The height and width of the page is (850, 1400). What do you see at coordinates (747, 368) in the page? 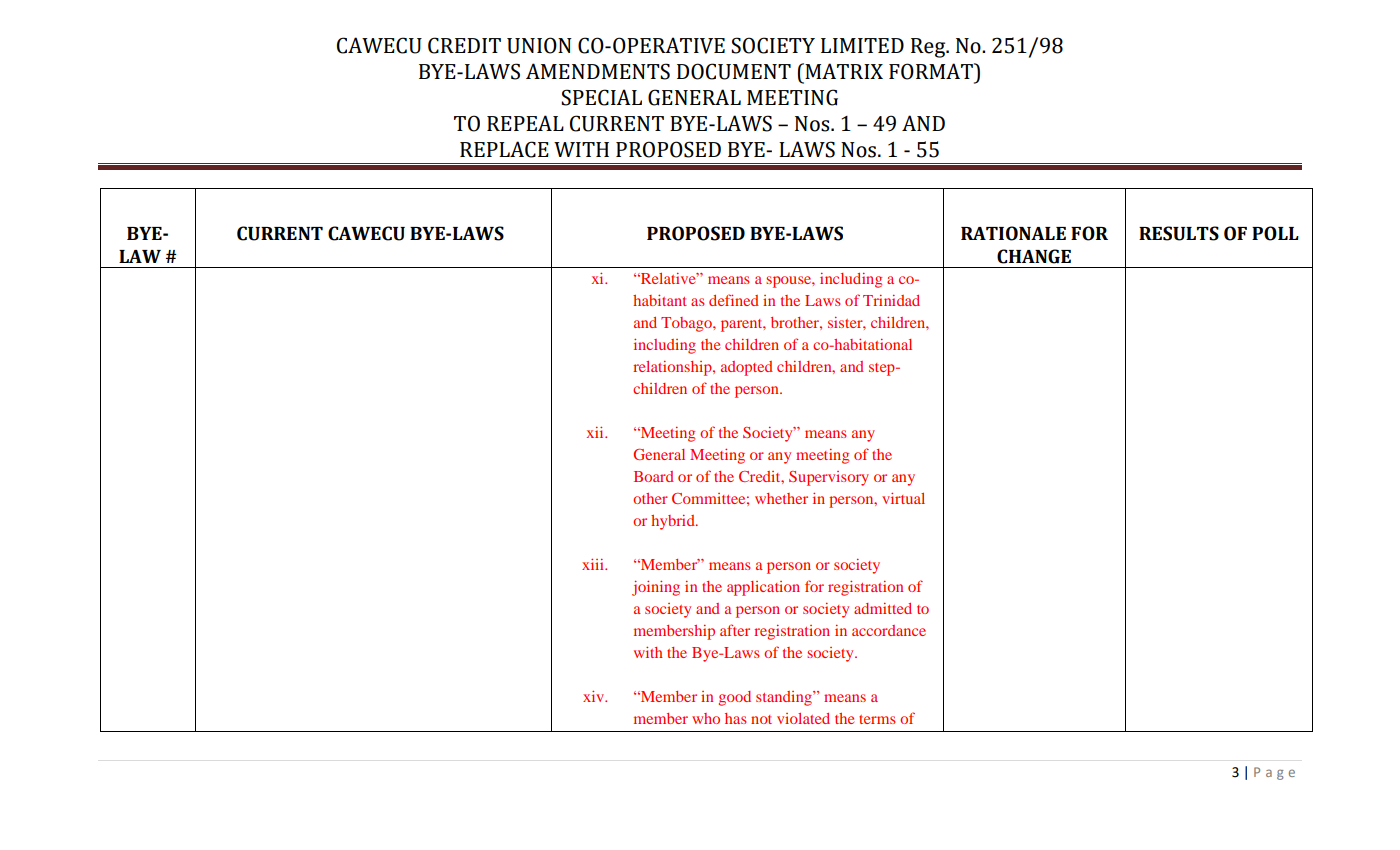
I see `adopted` at bounding box center [747, 368].
